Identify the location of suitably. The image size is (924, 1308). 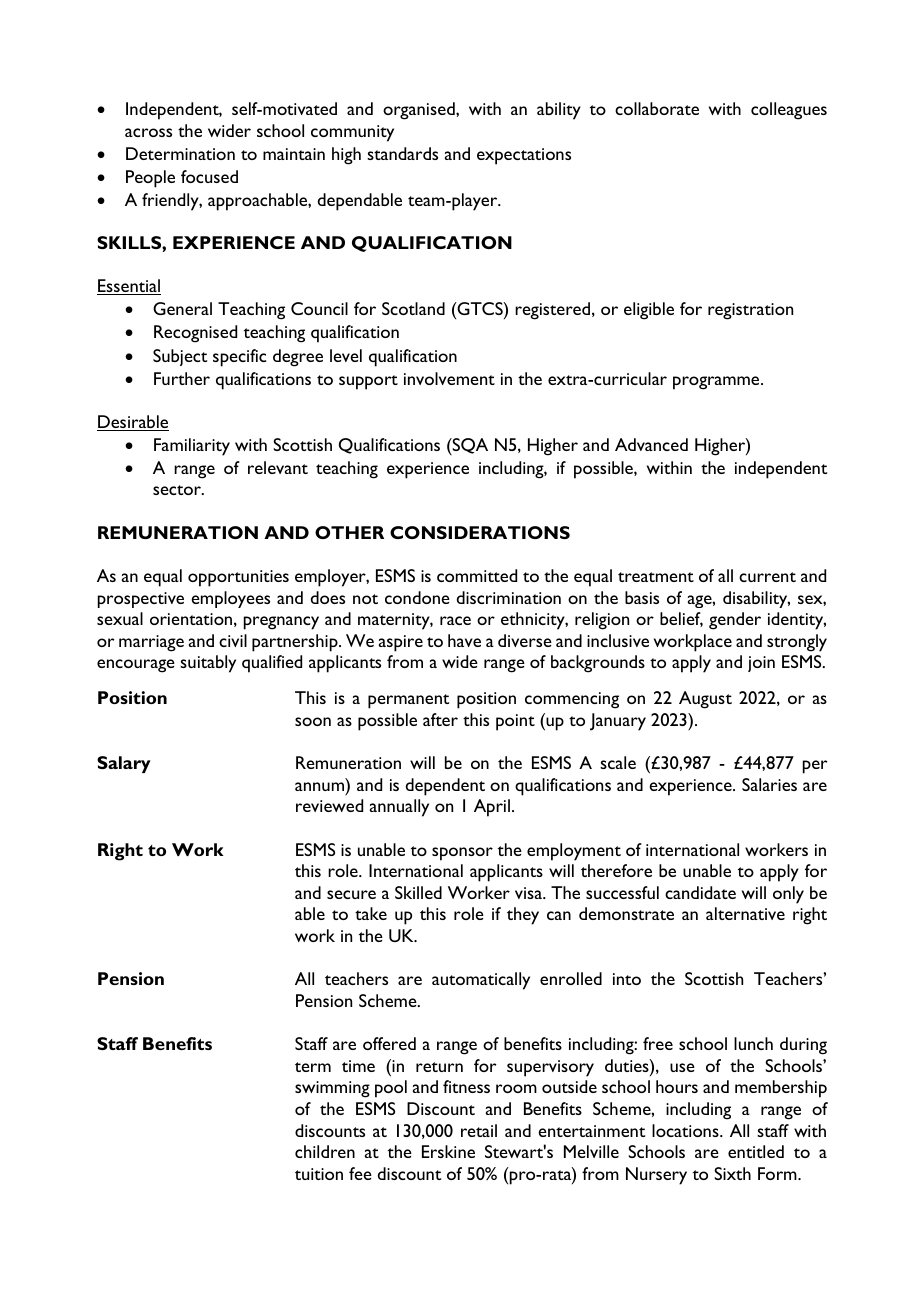
(208, 664).
